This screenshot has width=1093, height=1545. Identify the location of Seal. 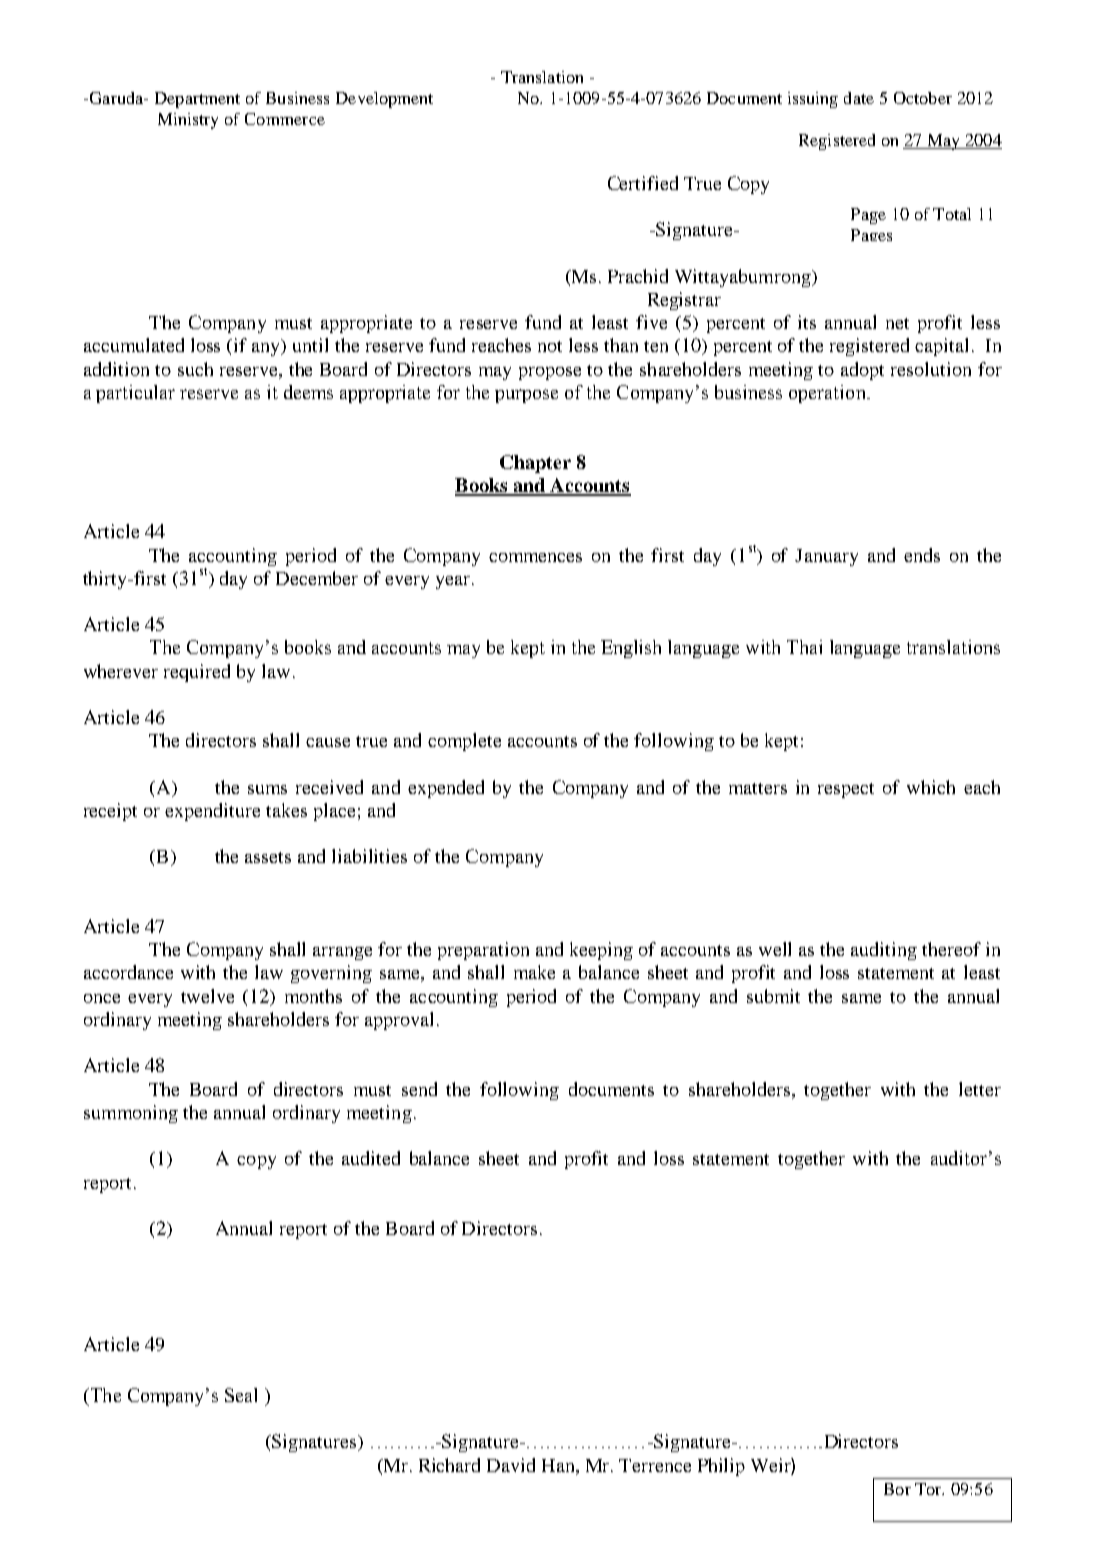
(241, 1395).
